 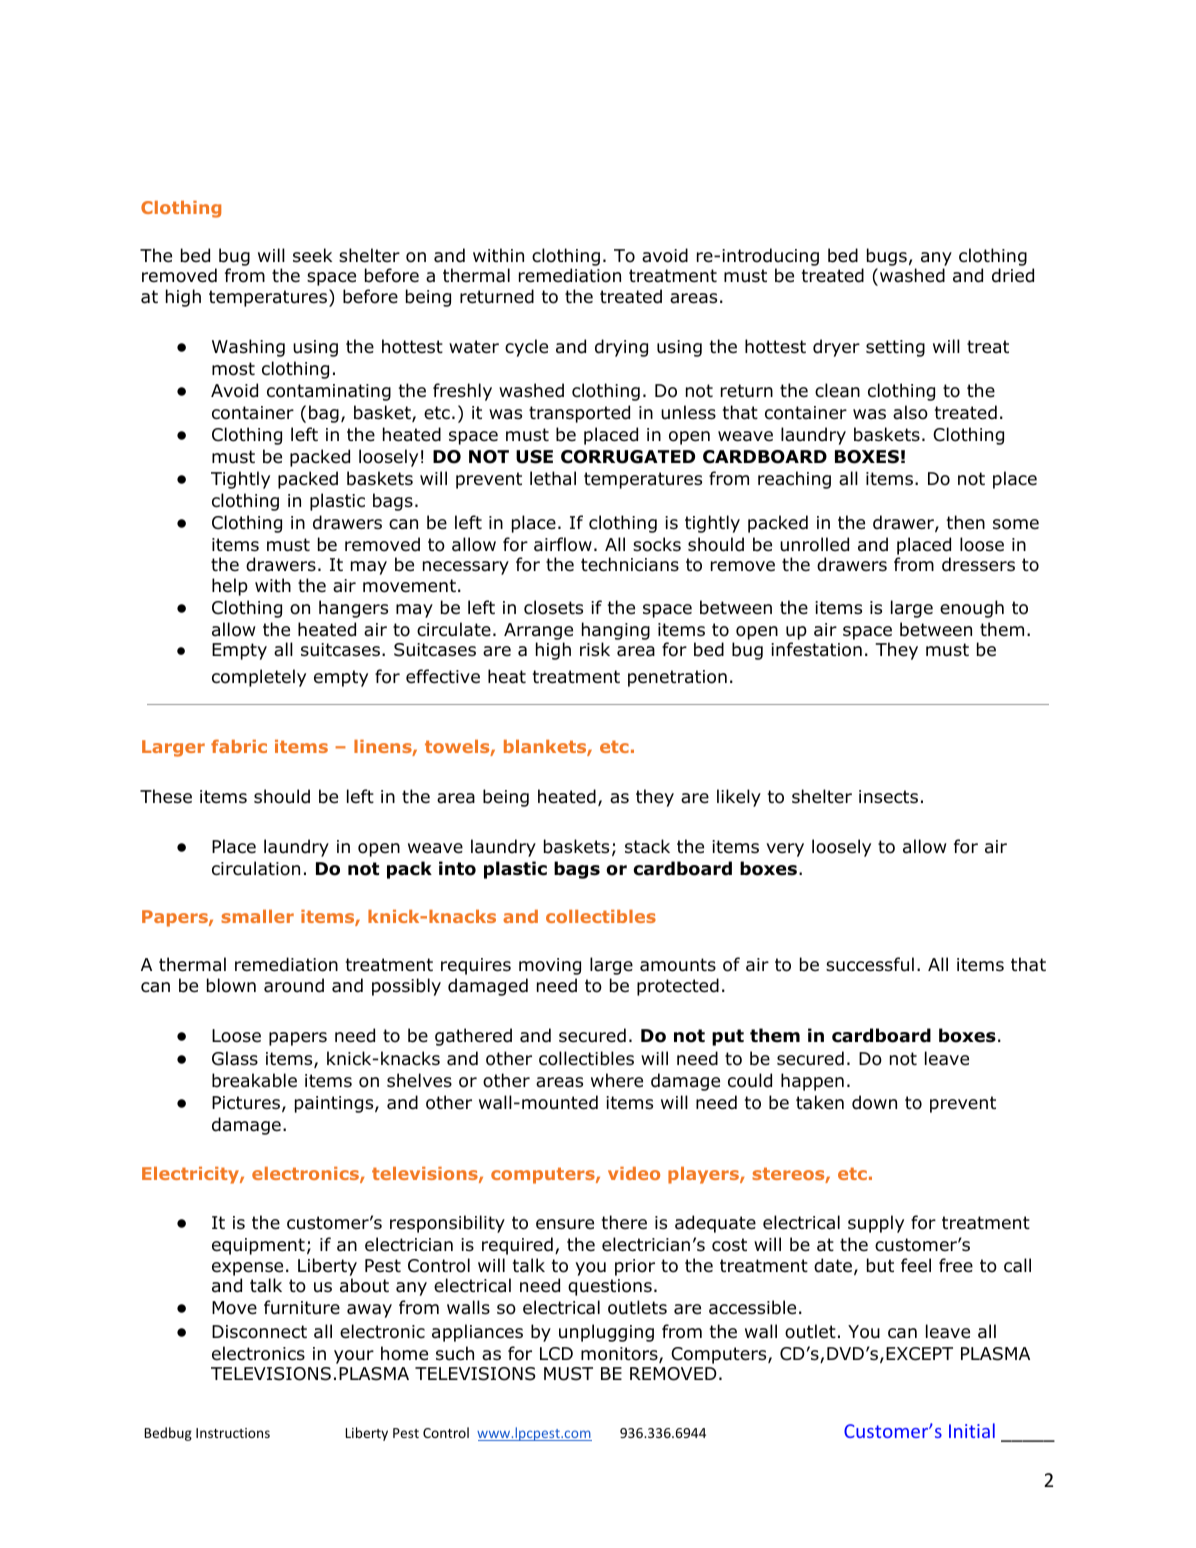 I want to click on bugs, so click(x=887, y=257).
